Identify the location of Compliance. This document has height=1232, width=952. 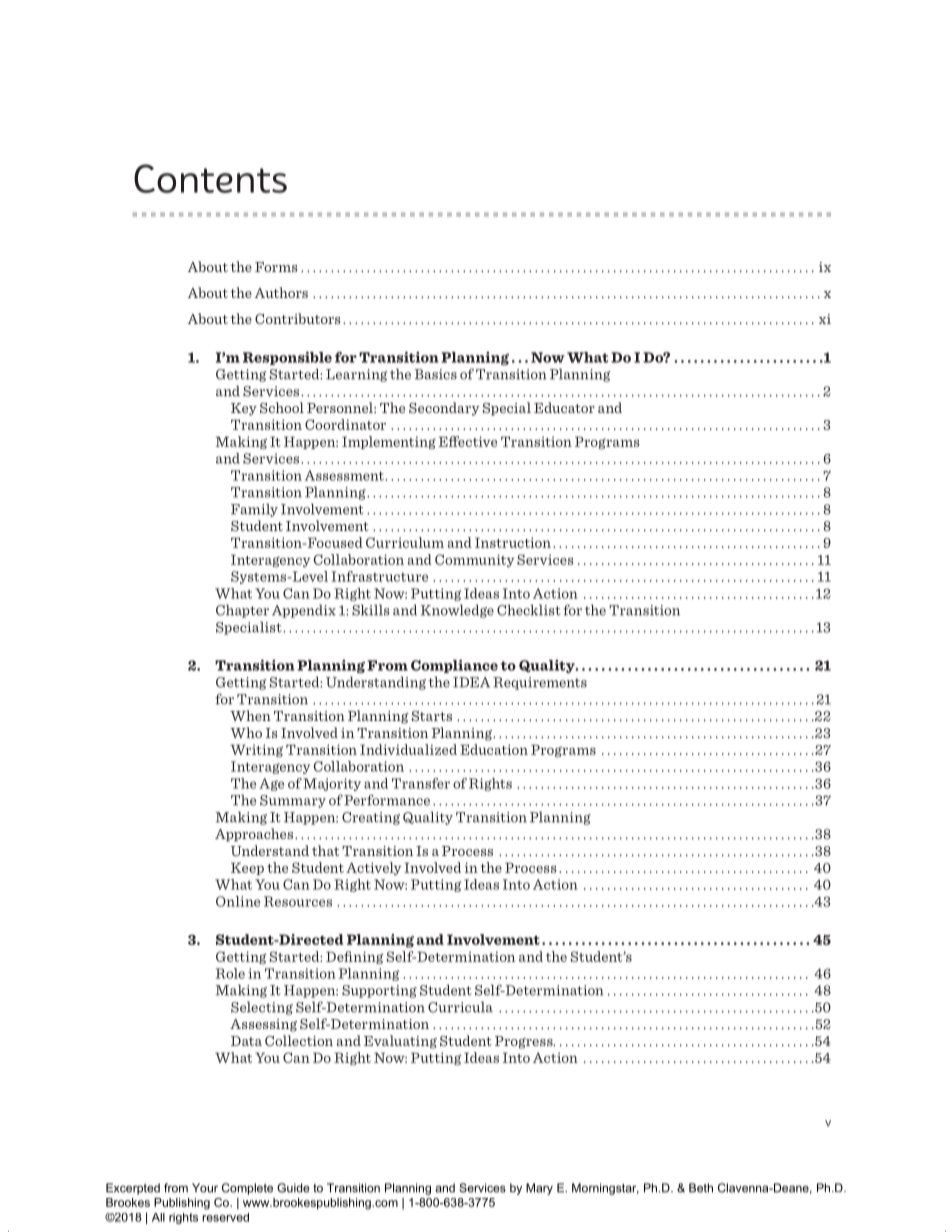
(454, 666).
